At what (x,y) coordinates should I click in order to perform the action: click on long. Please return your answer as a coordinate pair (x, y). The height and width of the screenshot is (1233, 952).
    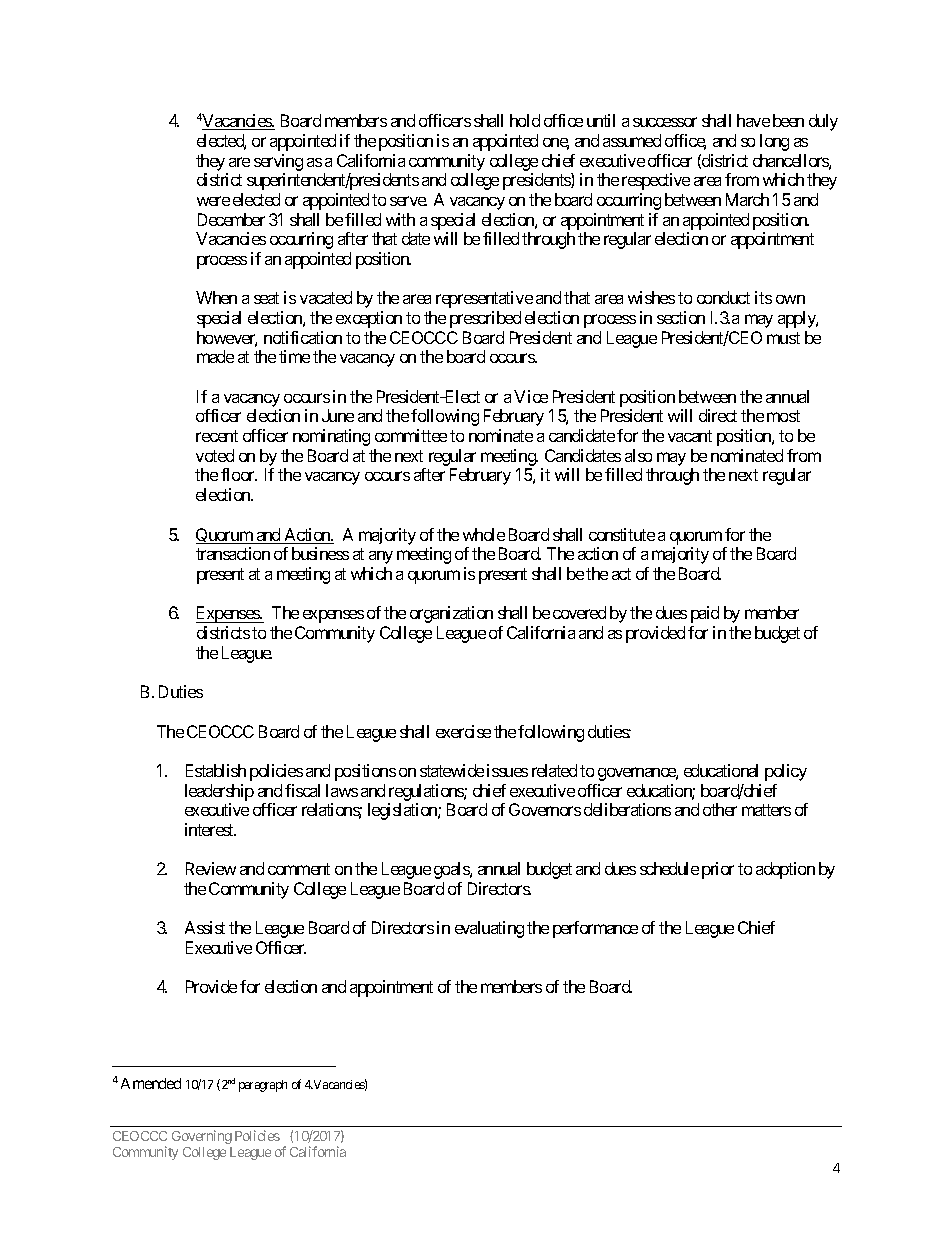
    Looking at the image, I should click on (774, 142).
